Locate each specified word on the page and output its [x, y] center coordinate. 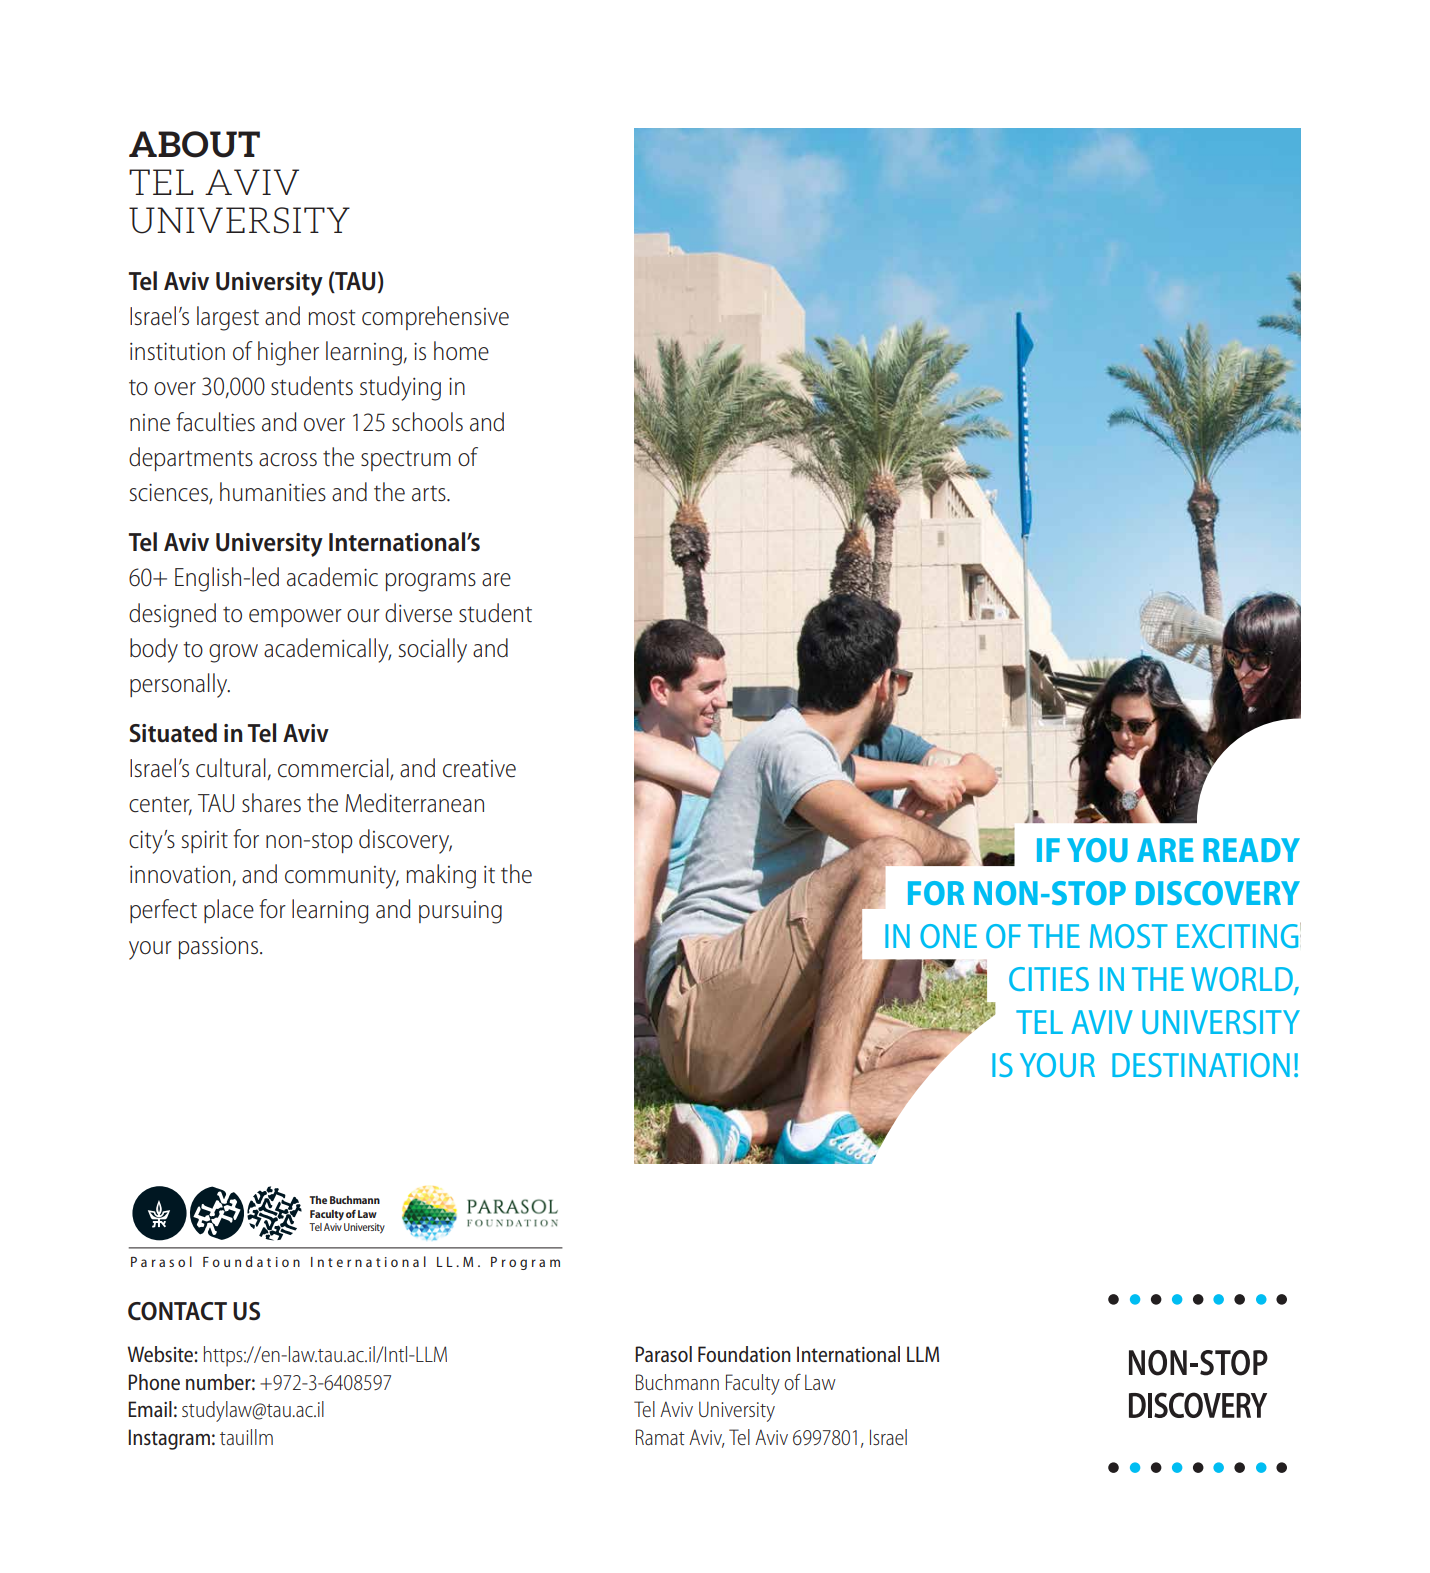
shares [271, 803]
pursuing [460, 912]
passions [218, 948]
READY [1251, 850]
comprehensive [435, 318]
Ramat [660, 1437]
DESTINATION [1201, 1065]
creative [479, 769]
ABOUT [194, 144]
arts [430, 493]
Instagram [169, 1439]
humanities [273, 492]
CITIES [1049, 979]
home [461, 351]
